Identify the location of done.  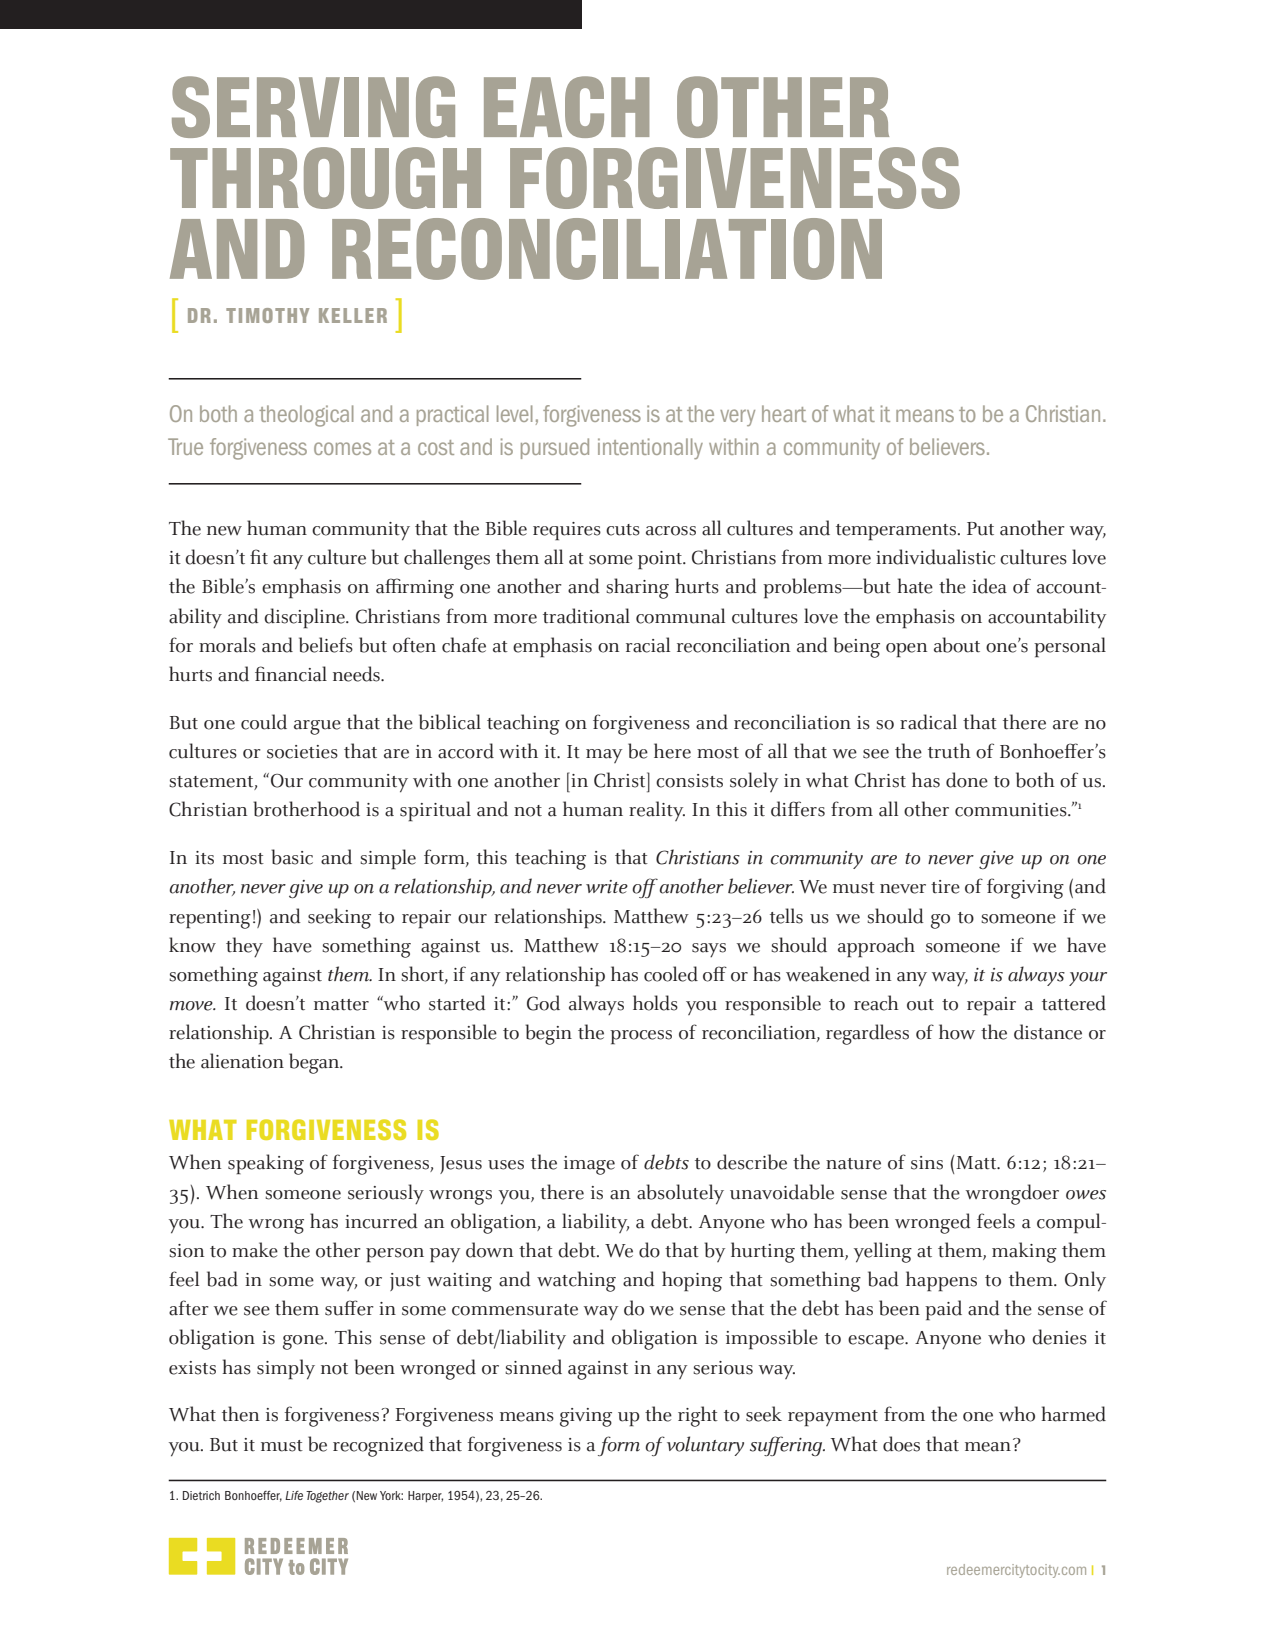
(967, 780).
